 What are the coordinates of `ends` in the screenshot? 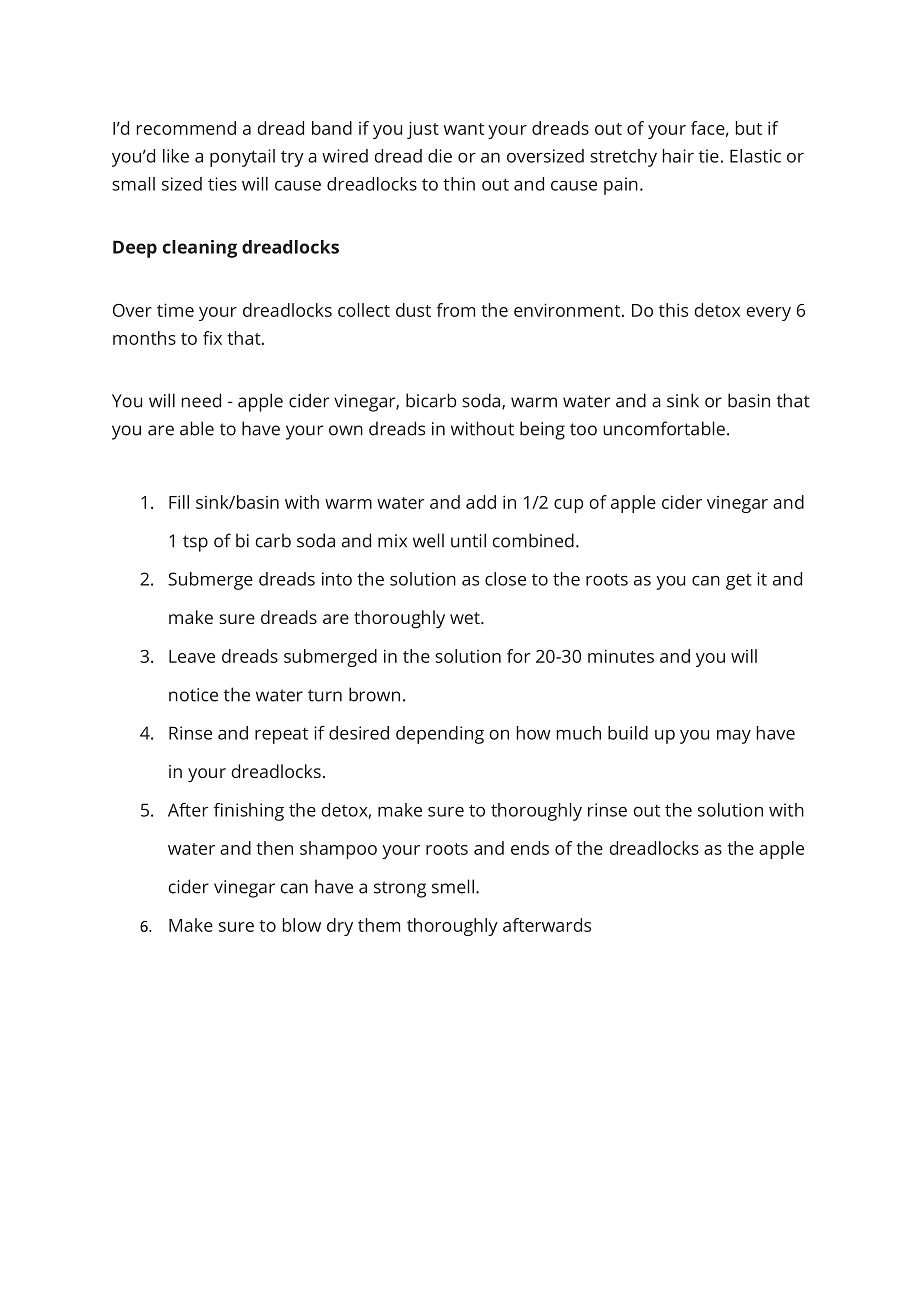 It's located at (530, 848).
